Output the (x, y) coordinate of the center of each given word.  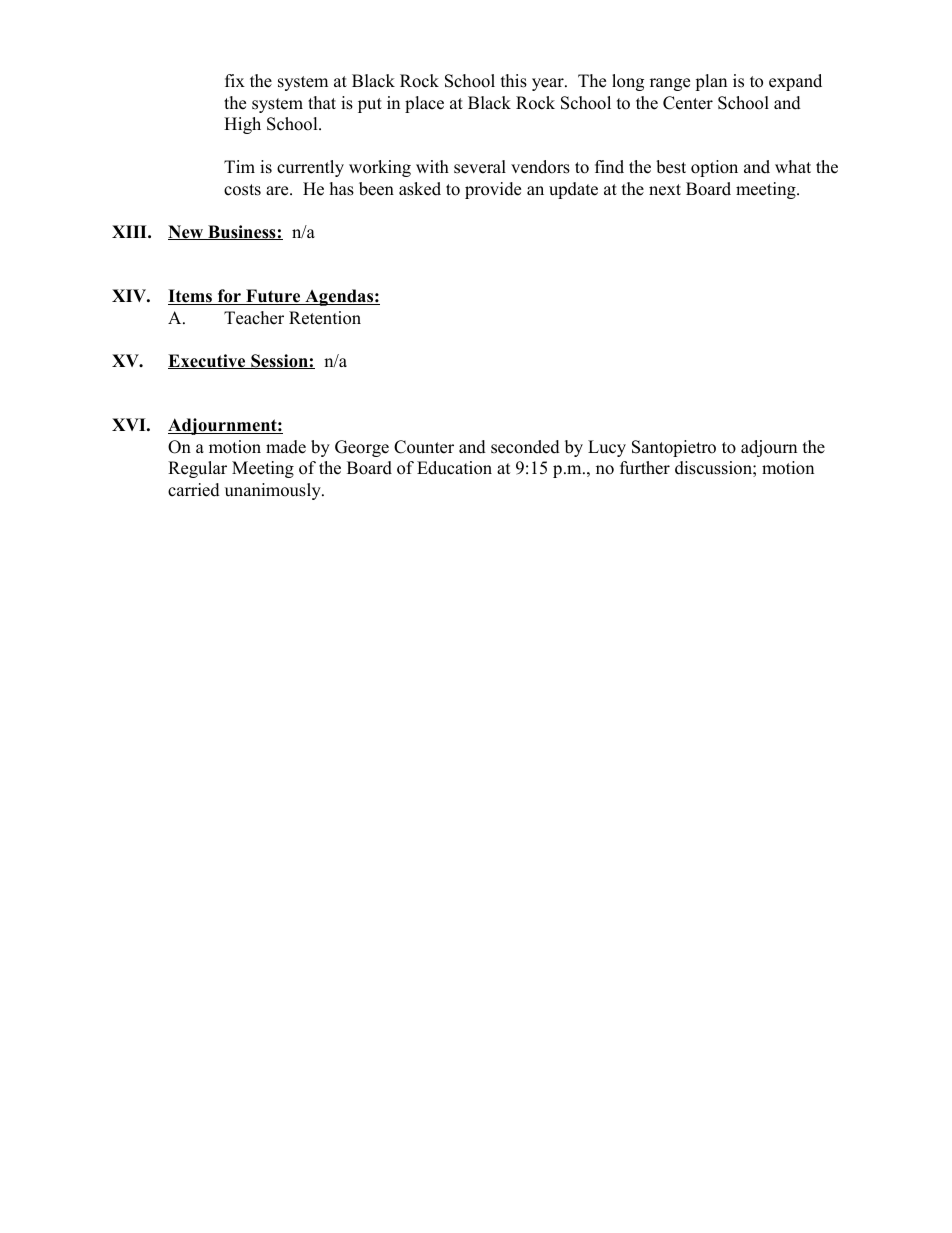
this (514, 81)
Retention (325, 318)
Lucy (607, 448)
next (665, 190)
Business (242, 232)
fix (235, 80)
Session (279, 361)
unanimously (274, 491)
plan (711, 82)
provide (493, 190)
